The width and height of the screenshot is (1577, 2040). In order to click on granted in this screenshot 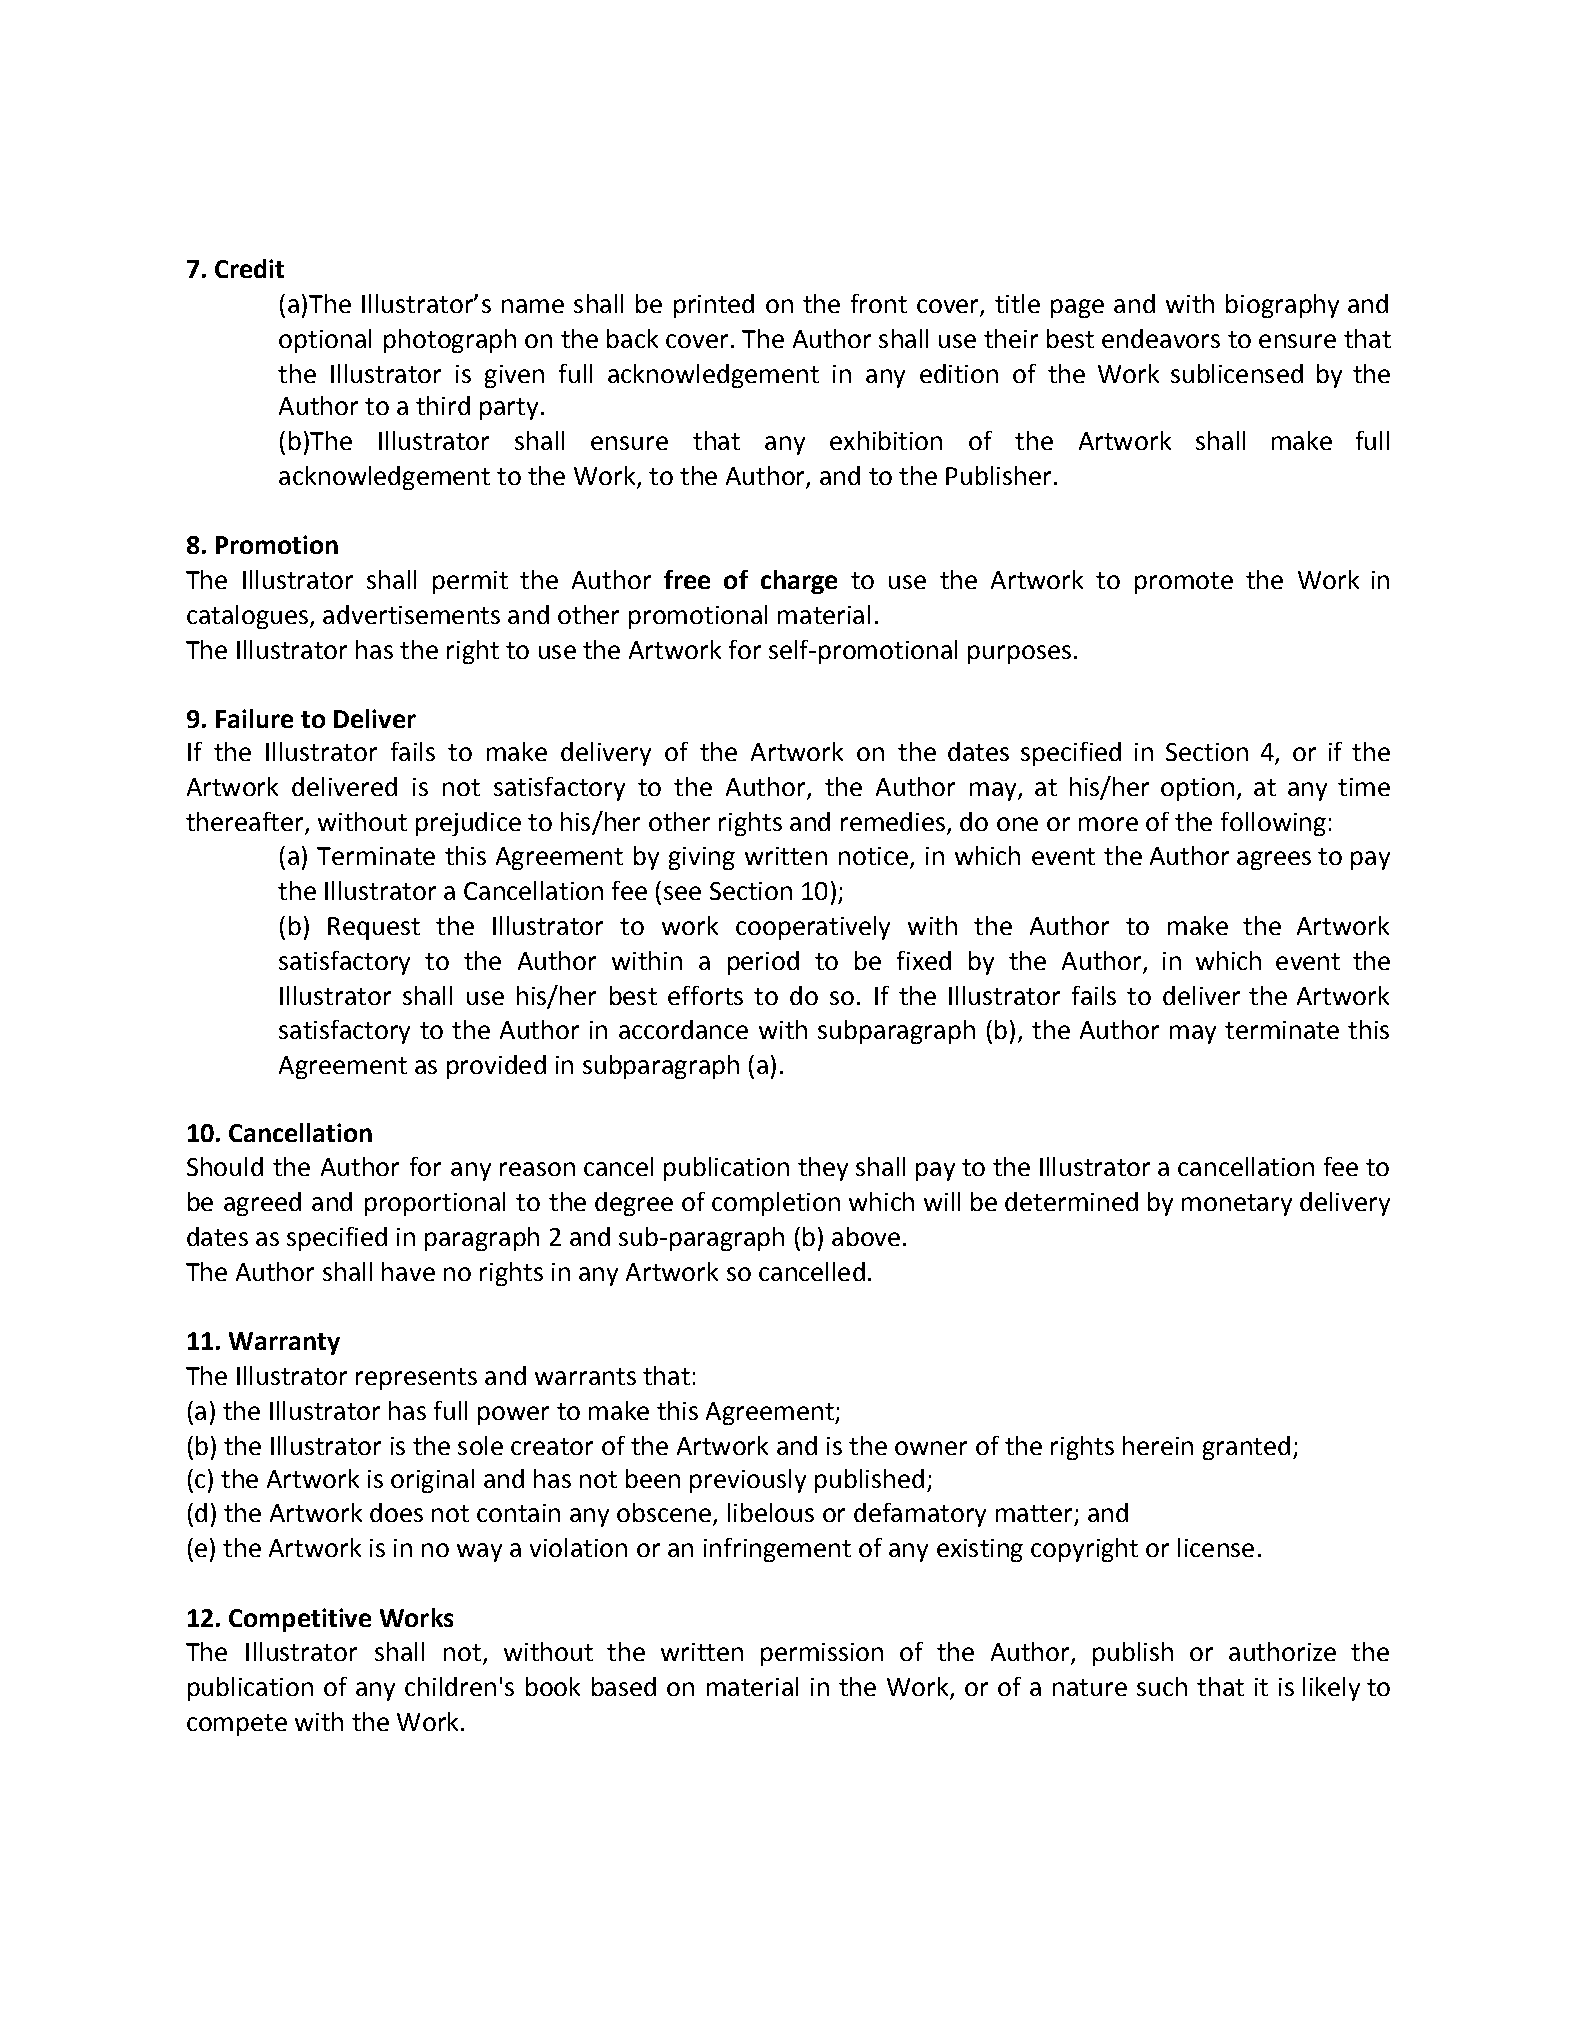, I will do `click(1246, 1448)`.
